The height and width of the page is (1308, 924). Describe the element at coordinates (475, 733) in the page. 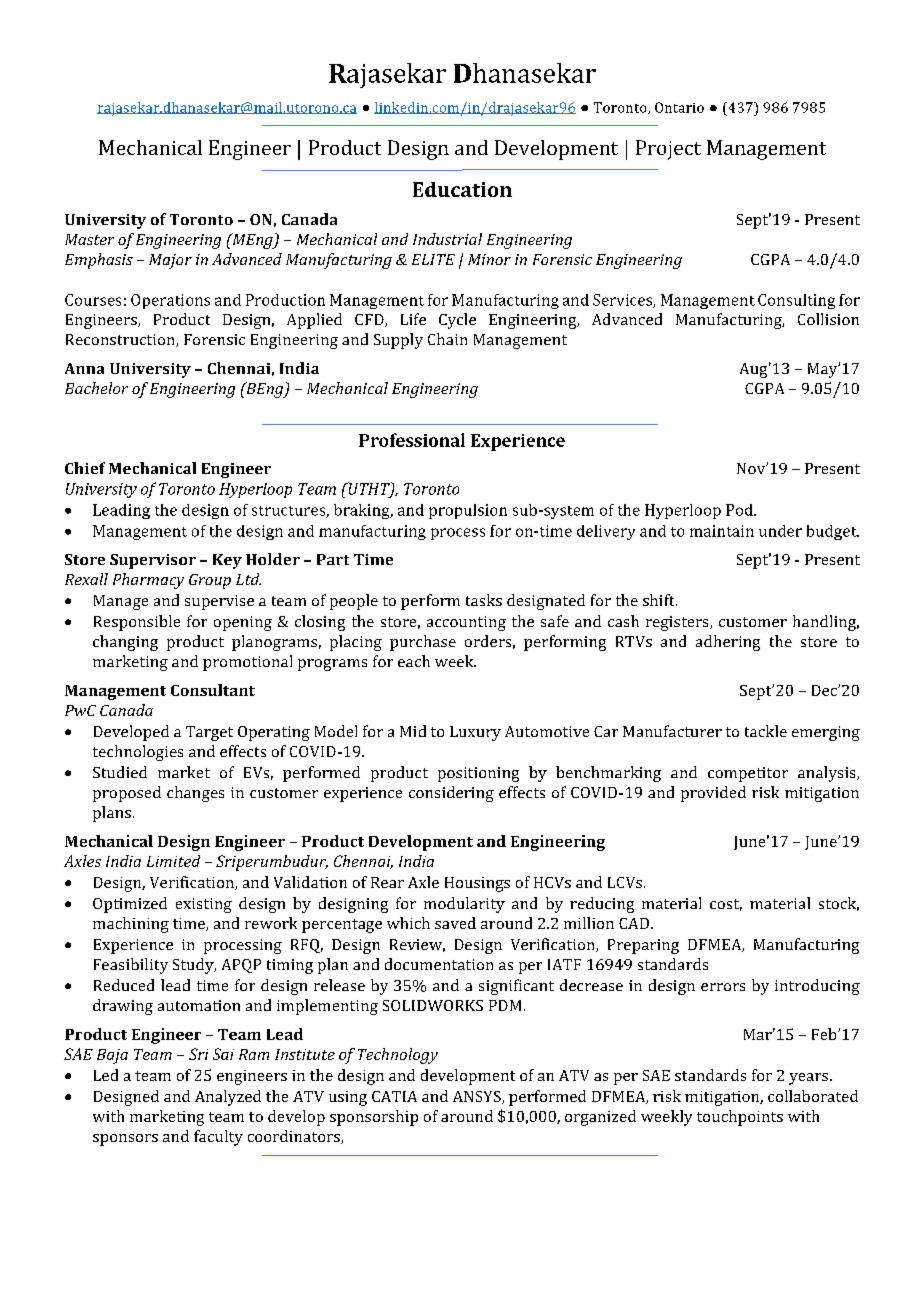

I see `Luxury` at that location.
